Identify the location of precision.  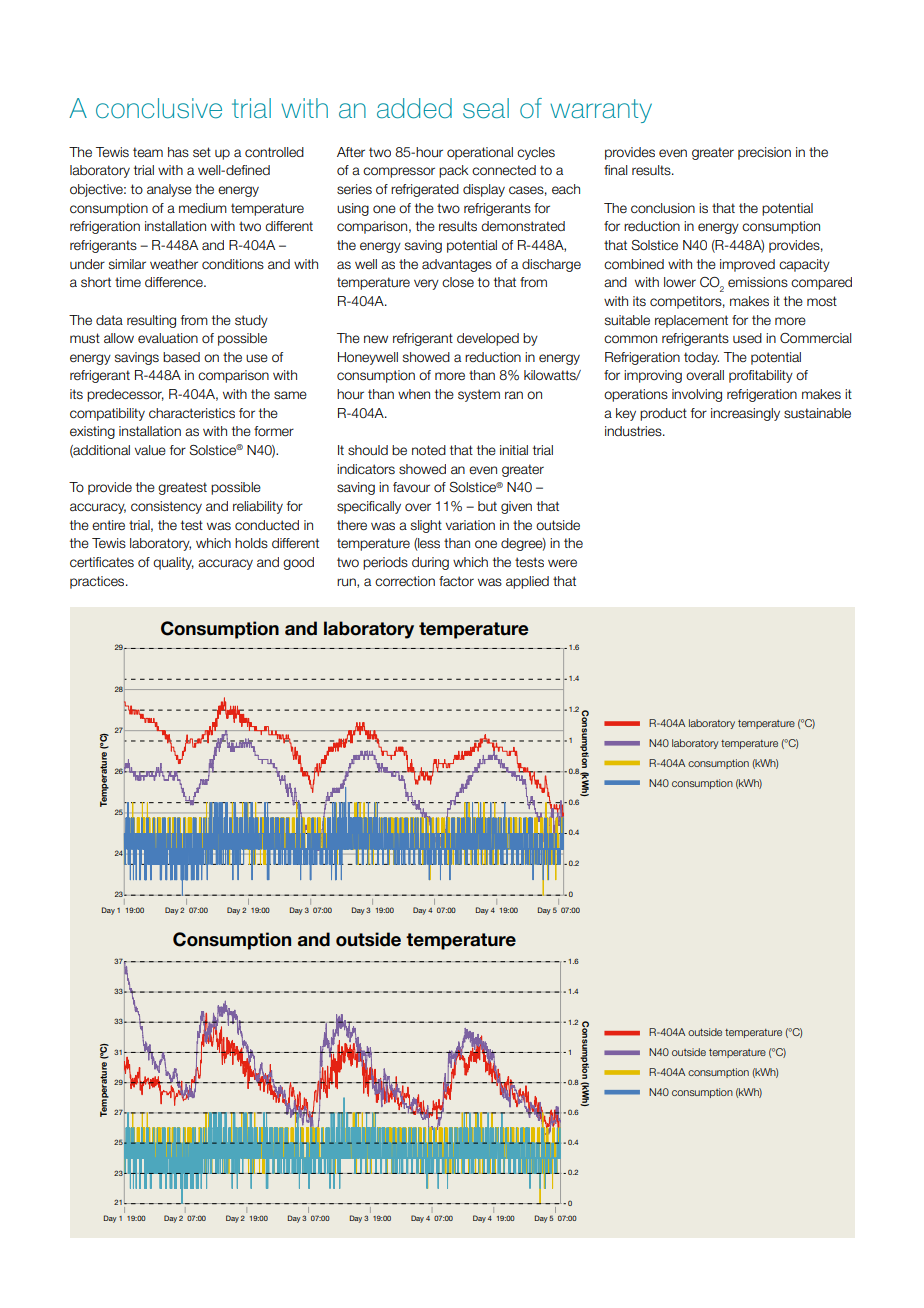
(764, 153).
